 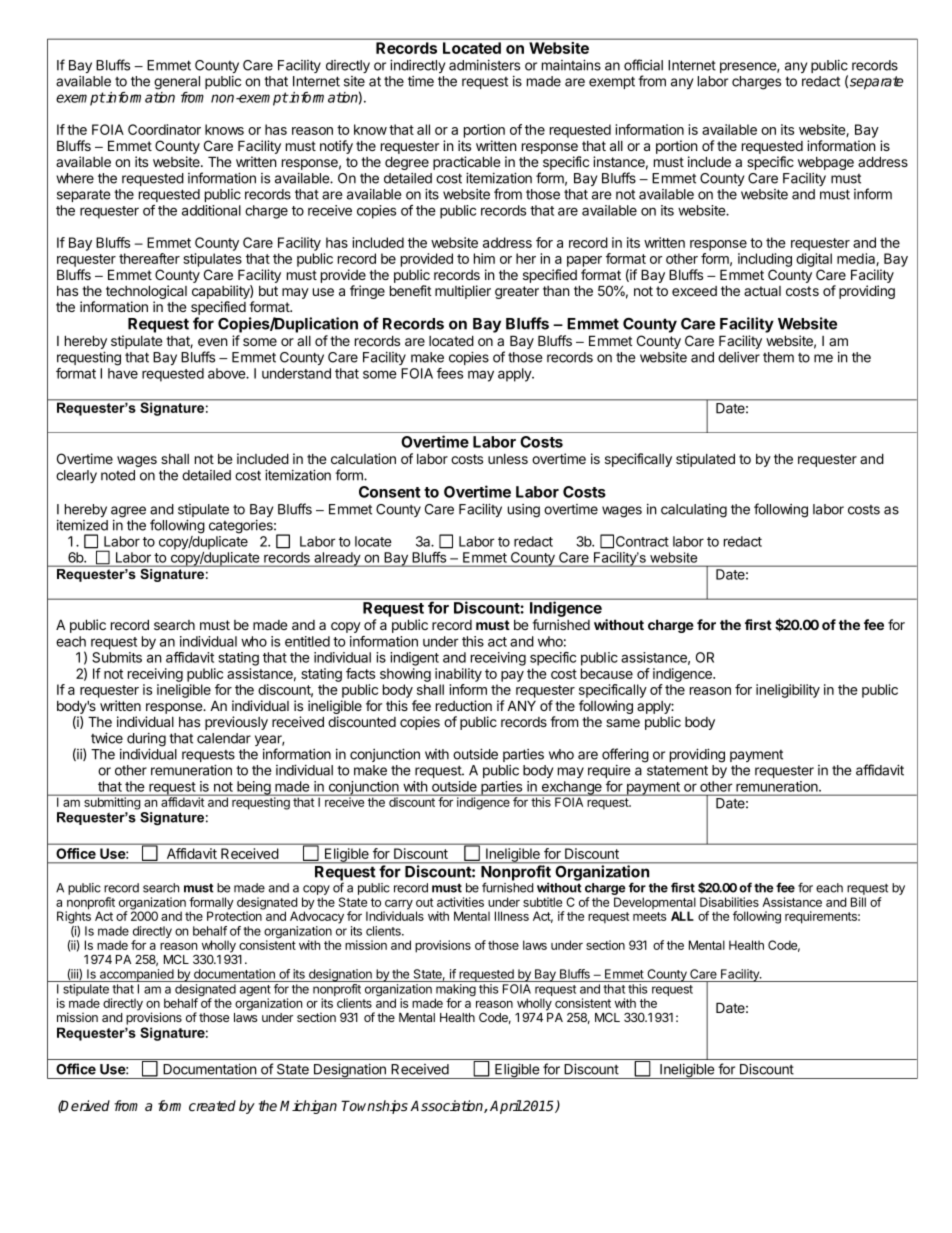 What do you see at coordinates (463, 292) in the document?
I see `multiplier` at bounding box center [463, 292].
